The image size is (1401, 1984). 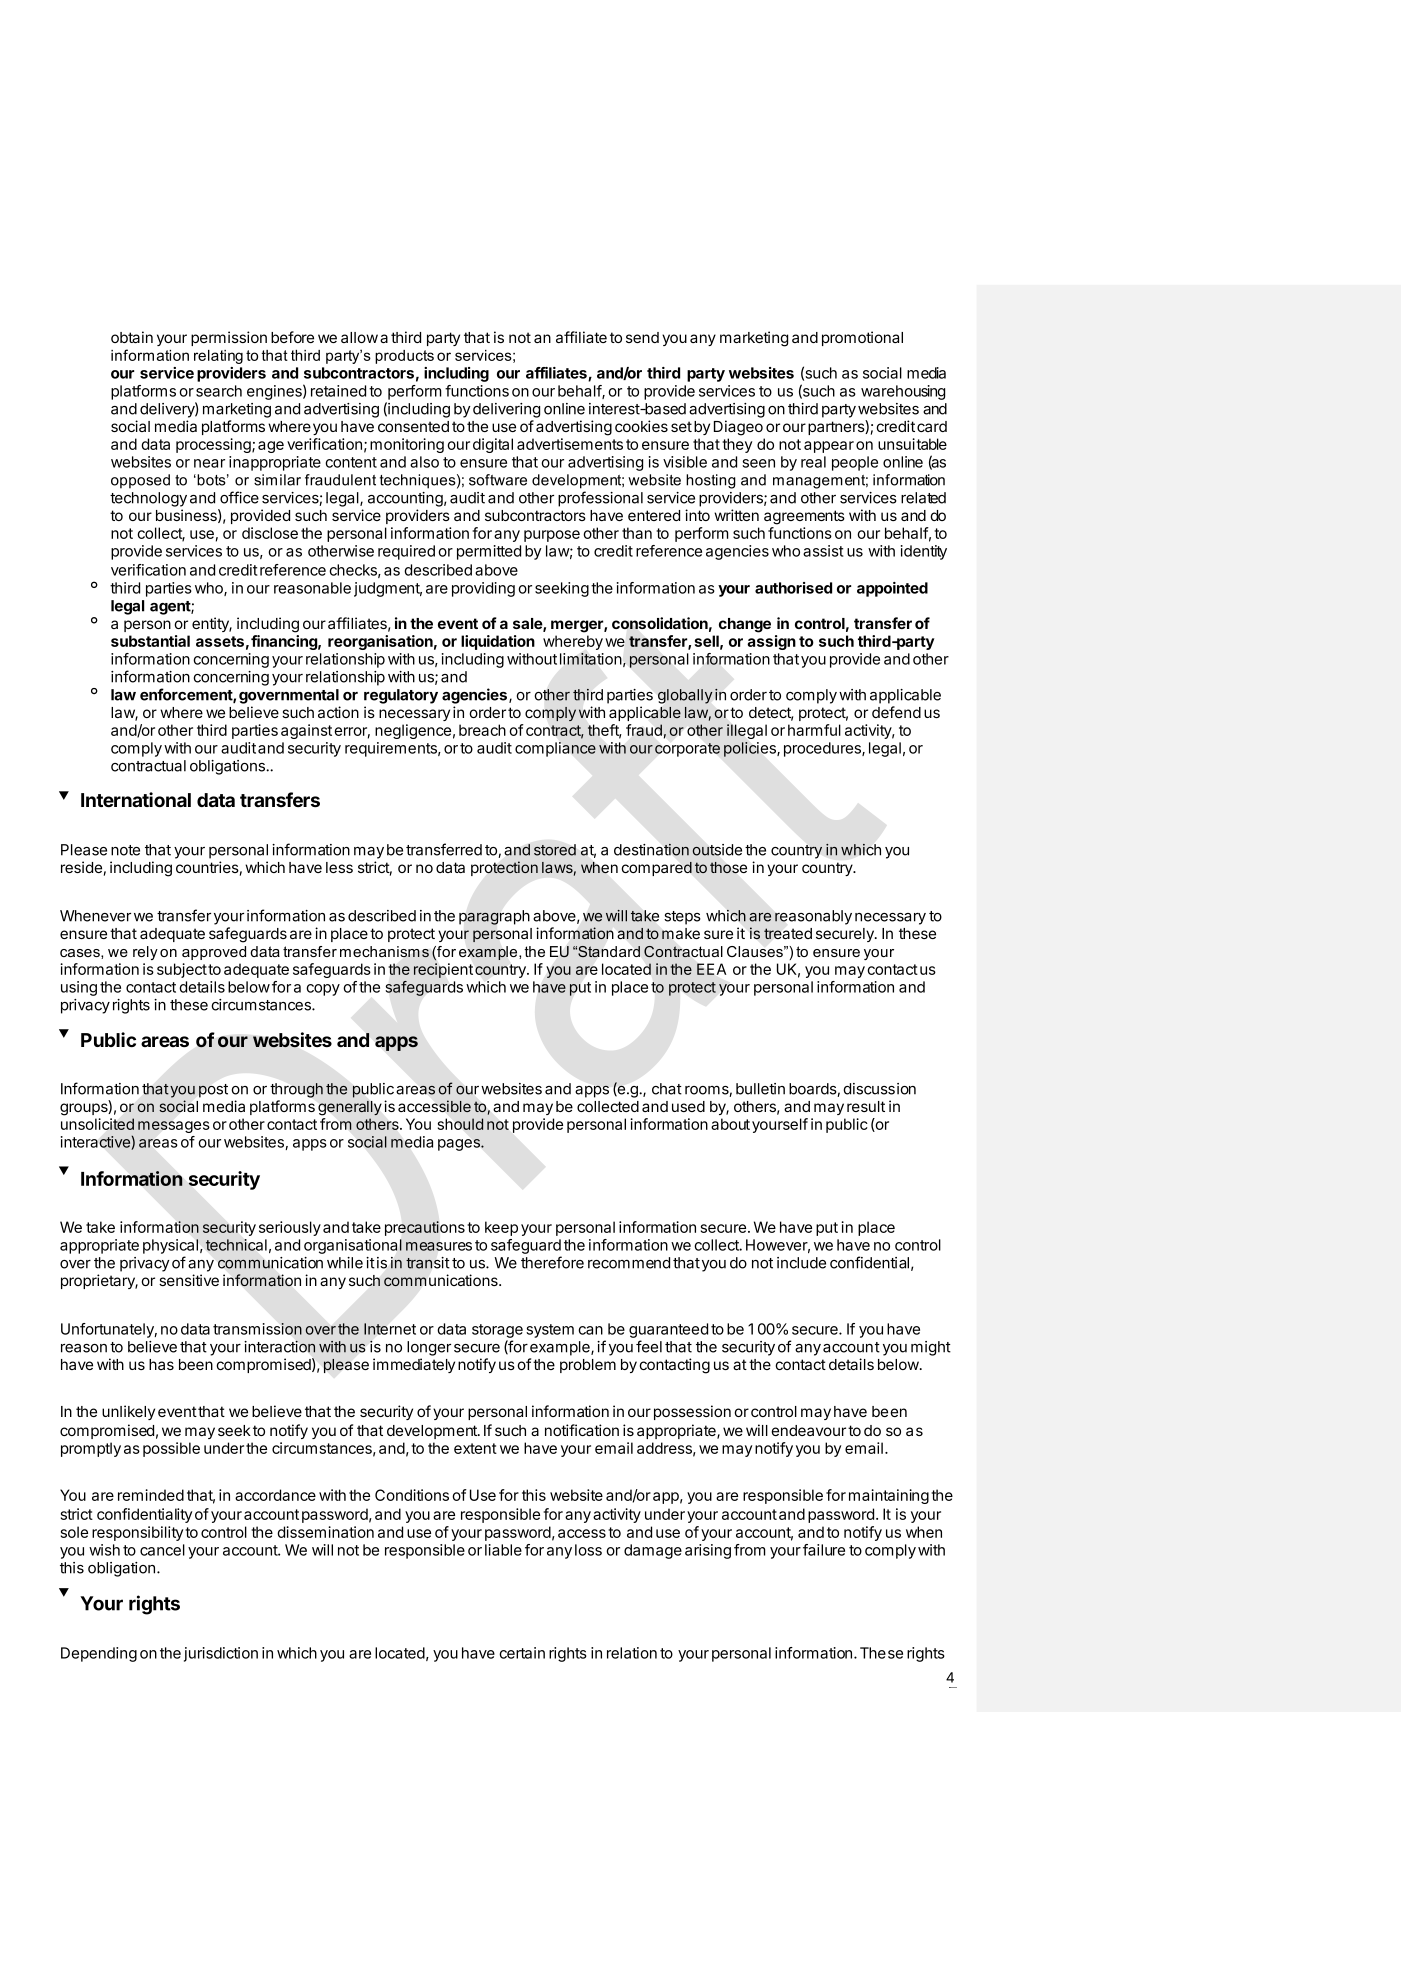 What do you see at coordinates (221, 1654) in the document?
I see `jurisdiction` at bounding box center [221, 1654].
